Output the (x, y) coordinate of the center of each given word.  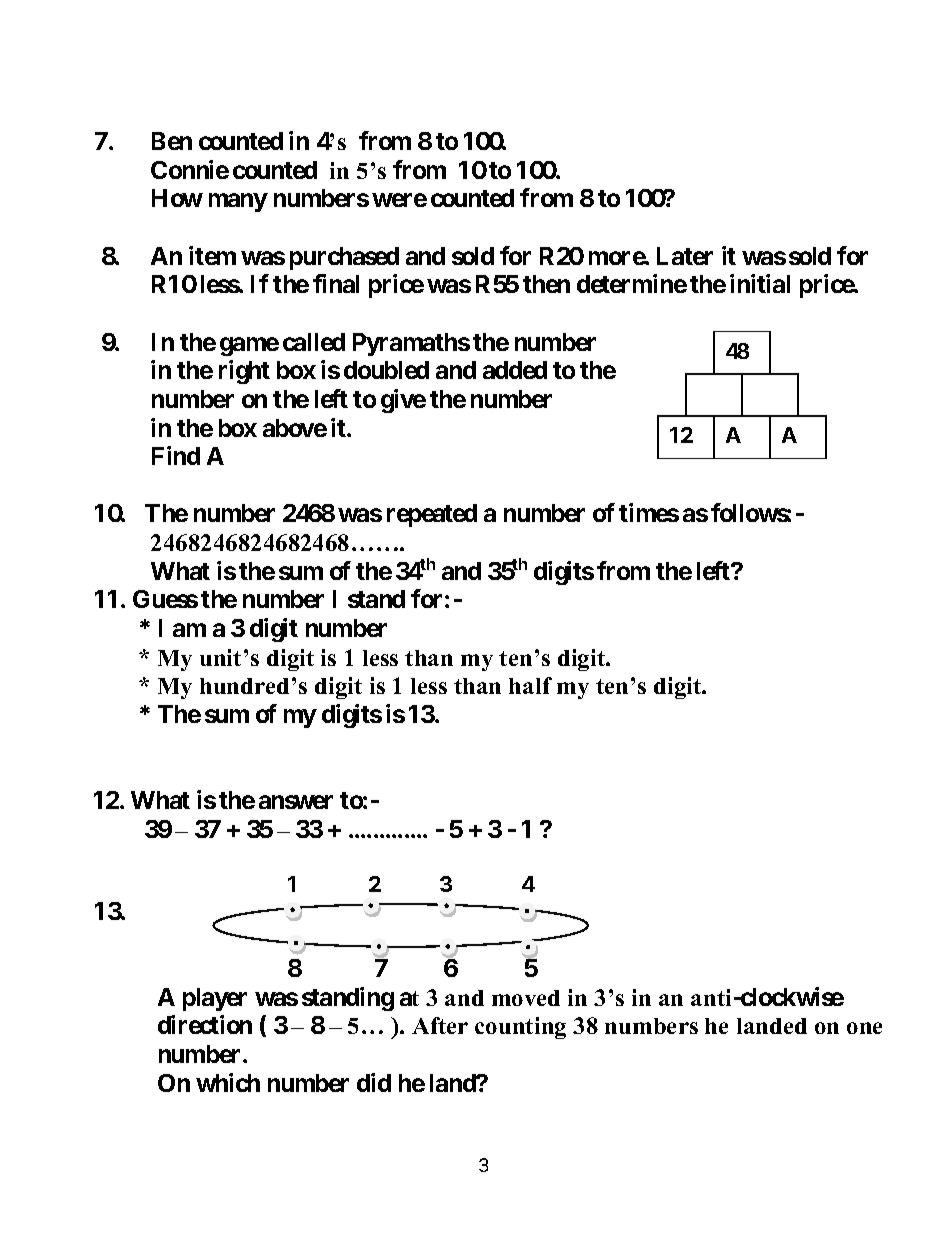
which (228, 1082)
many (238, 203)
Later (685, 256)
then (546, 284)
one (864, 1028)
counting (520, 1028)
